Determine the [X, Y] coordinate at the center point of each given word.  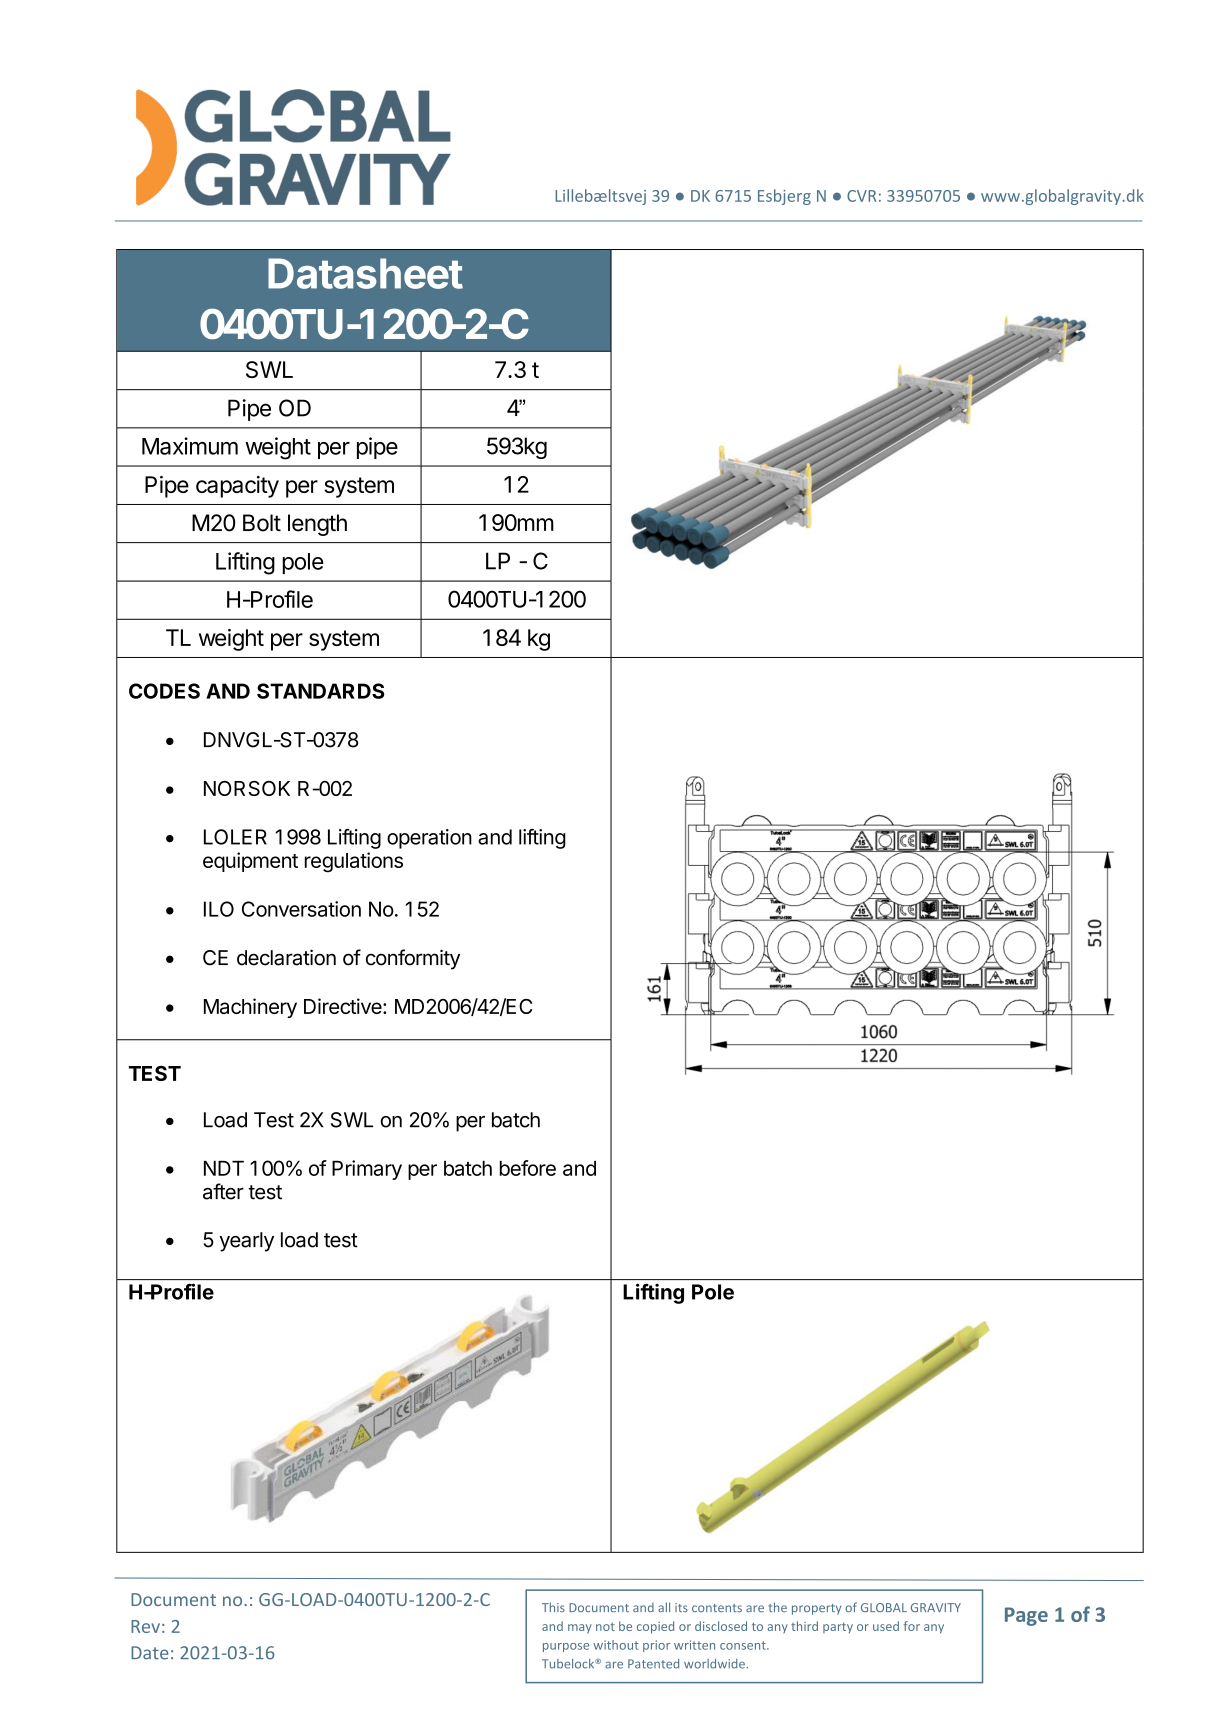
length [317, 525]
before [528, 1168]
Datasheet [365, 273]
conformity [413, 959]
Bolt [262, 523]
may [580, 1629]
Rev [145, 1626]
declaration [286, 957]
